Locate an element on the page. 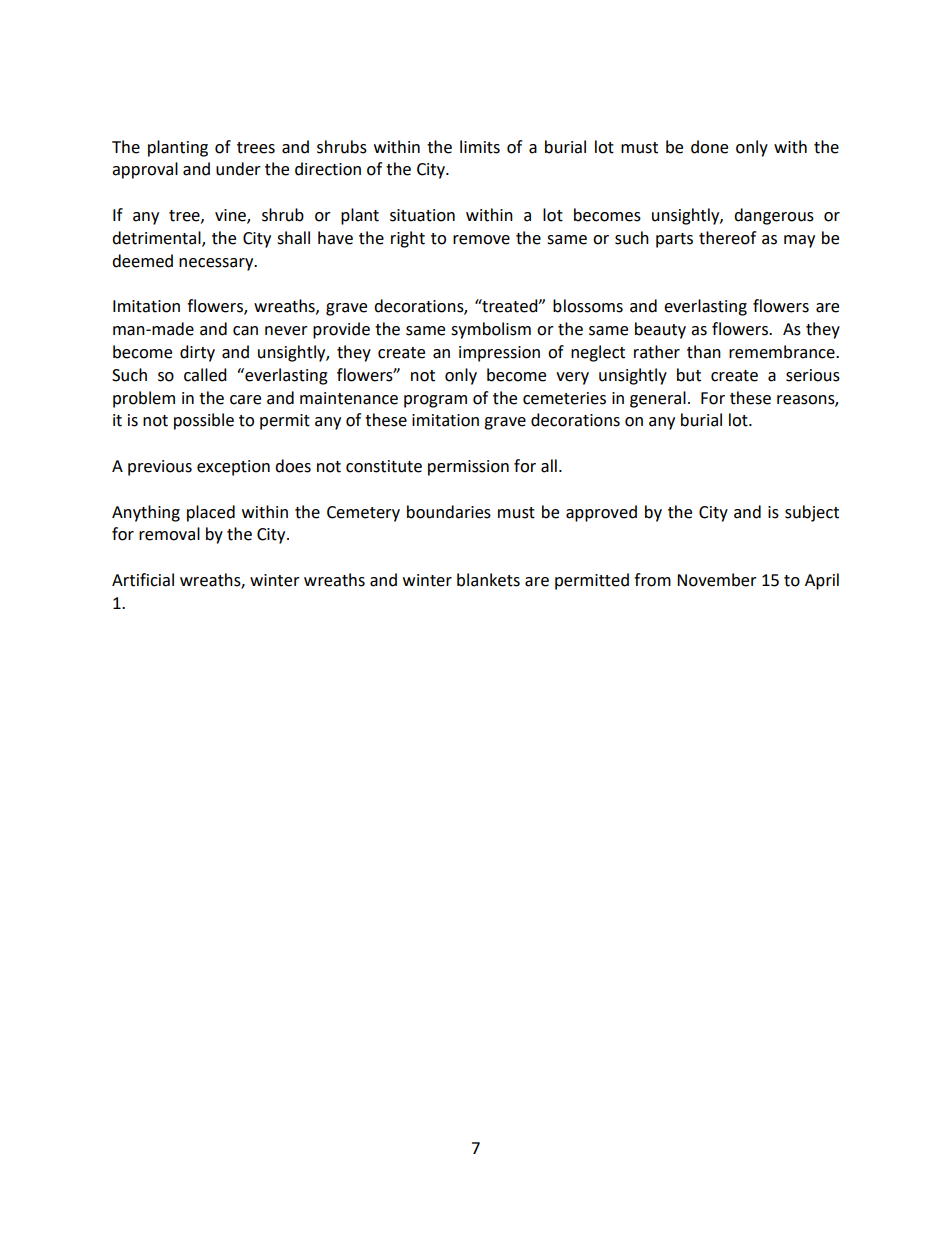 This page has width=952, height=1233. done is located at coordinates (709, 147).
